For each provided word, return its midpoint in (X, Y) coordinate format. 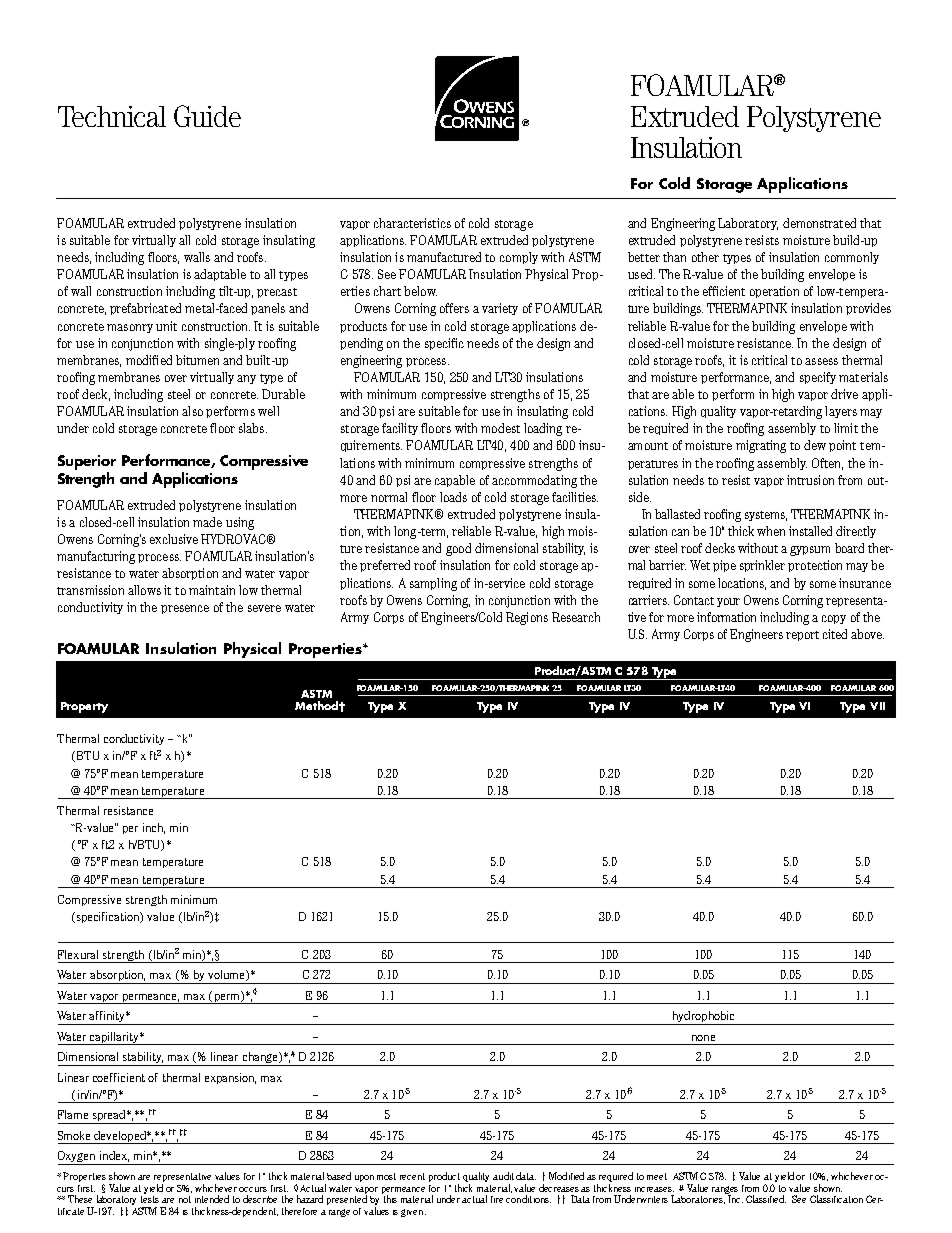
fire (497, 1199)
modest (500, 428)
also (192, 411)
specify (818, 378)
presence (185, 609)
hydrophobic (703, 1018)
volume (227, 975)
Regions (527, 618)
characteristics (412, 223)
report (802, 636)
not (185, 1199)
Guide (207, 116)
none (703, 1038)
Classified (766, 1199)
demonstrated (819, 223)
